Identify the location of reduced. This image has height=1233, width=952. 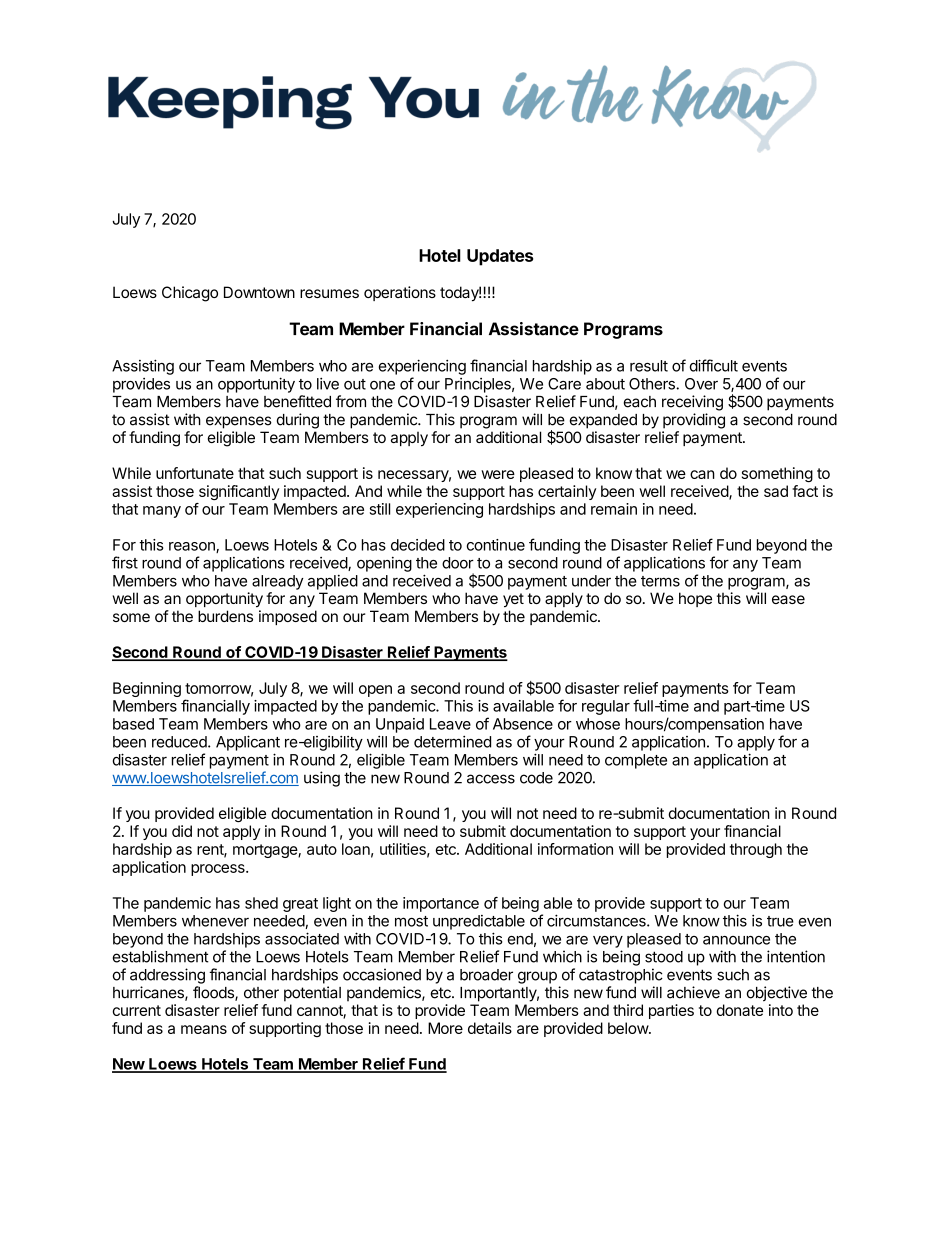
(180, 742).
